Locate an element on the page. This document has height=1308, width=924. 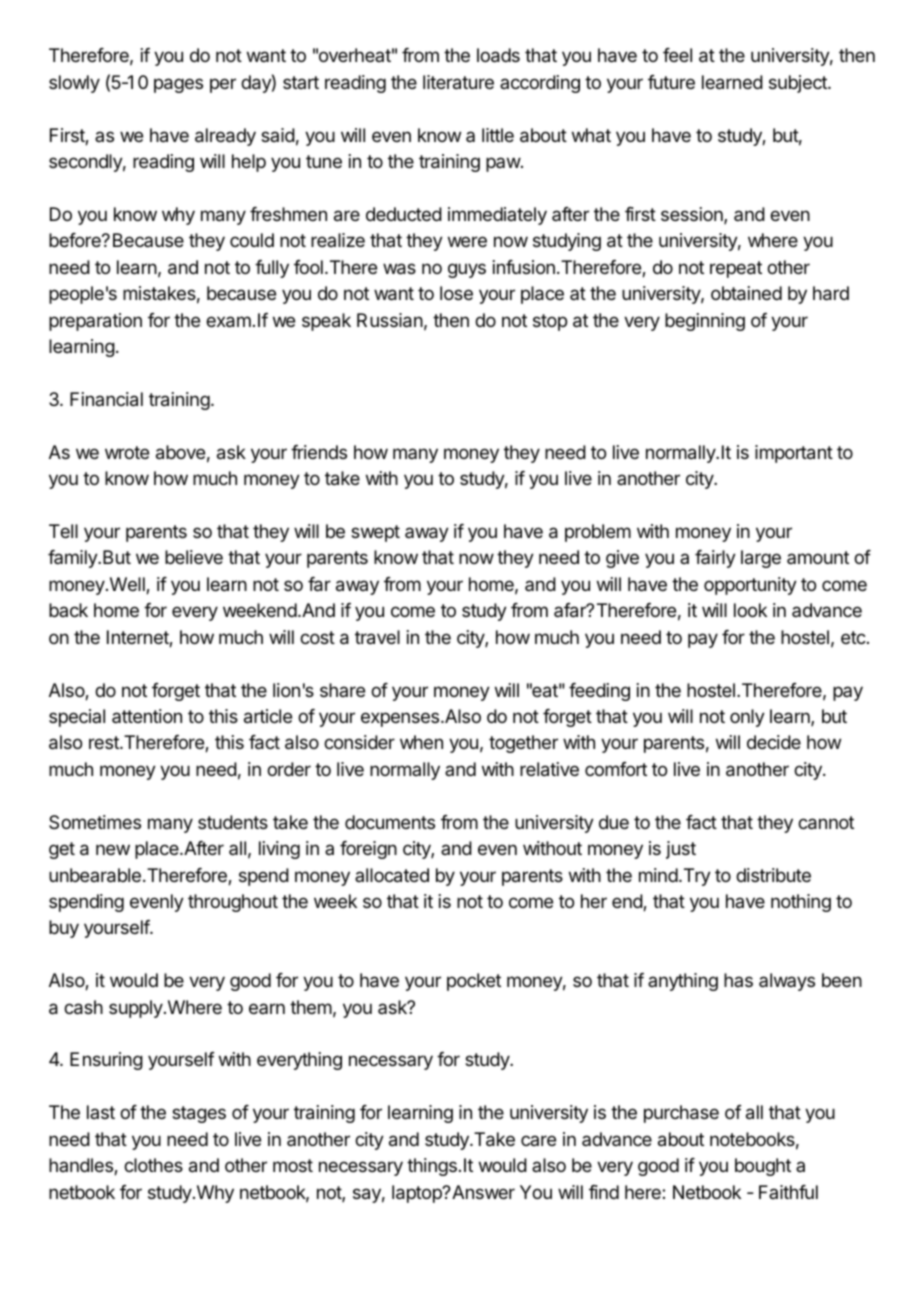
back is located at coordinates (68, 610).
